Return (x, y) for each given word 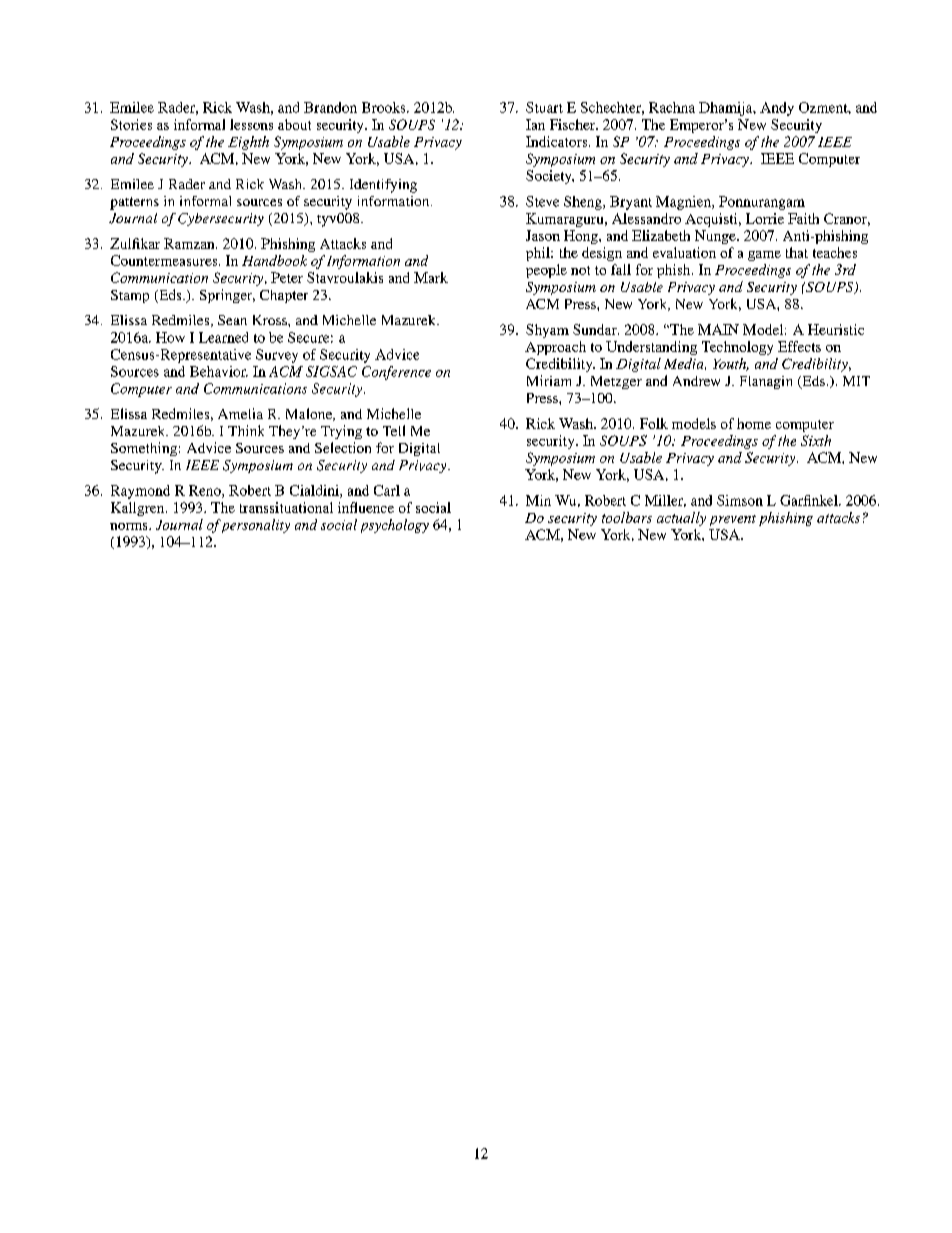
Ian (535, 124)
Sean (232, 320)
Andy (777, 109)
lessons (251, 124)
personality (255, 526)
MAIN (718, 329)
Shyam (547, 331)
